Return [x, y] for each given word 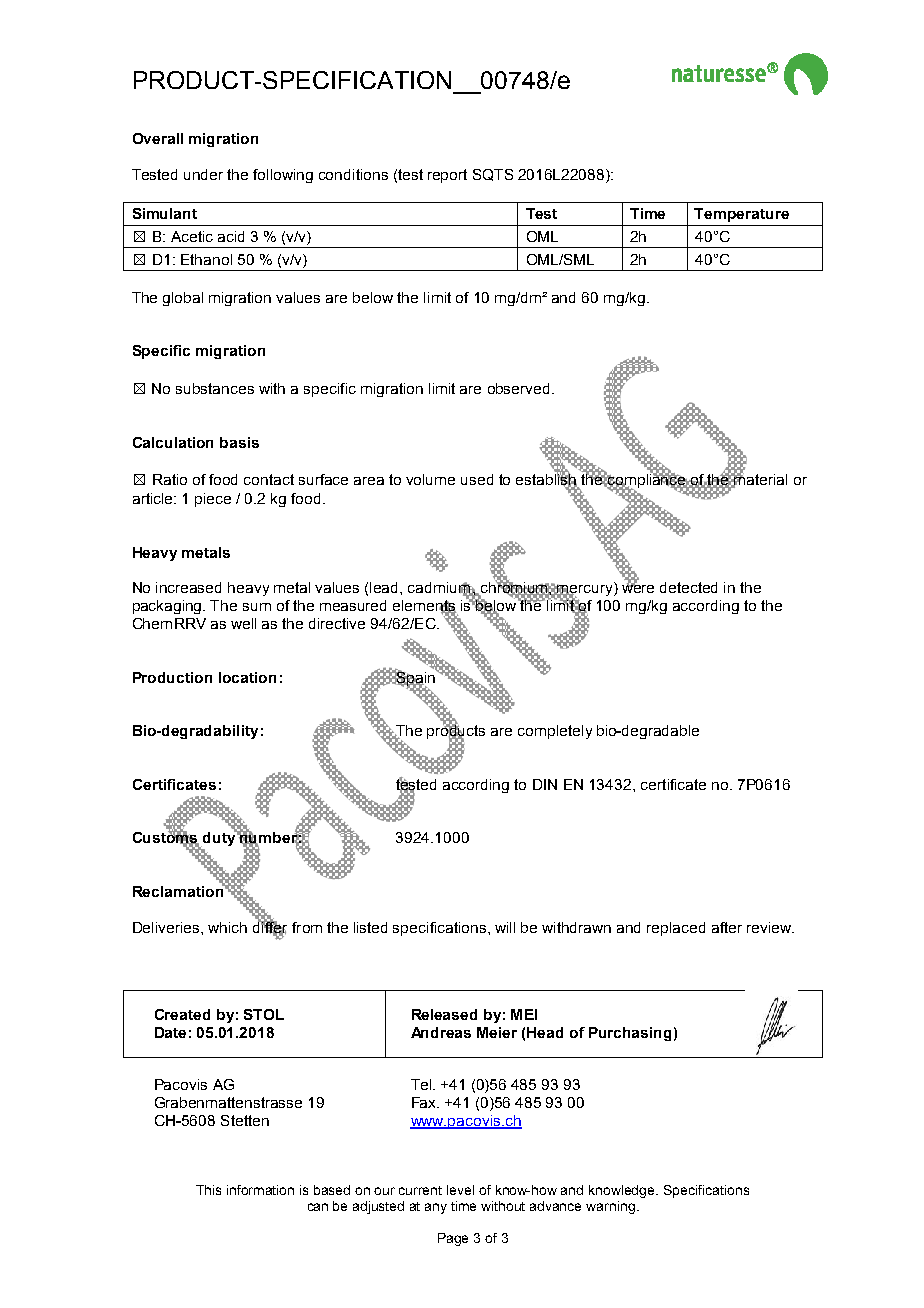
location [247, 677]
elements [425, 607]
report [447, 176]
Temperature [741, 215]
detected [688, 587]
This [208, 1190]
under [203, 174]
